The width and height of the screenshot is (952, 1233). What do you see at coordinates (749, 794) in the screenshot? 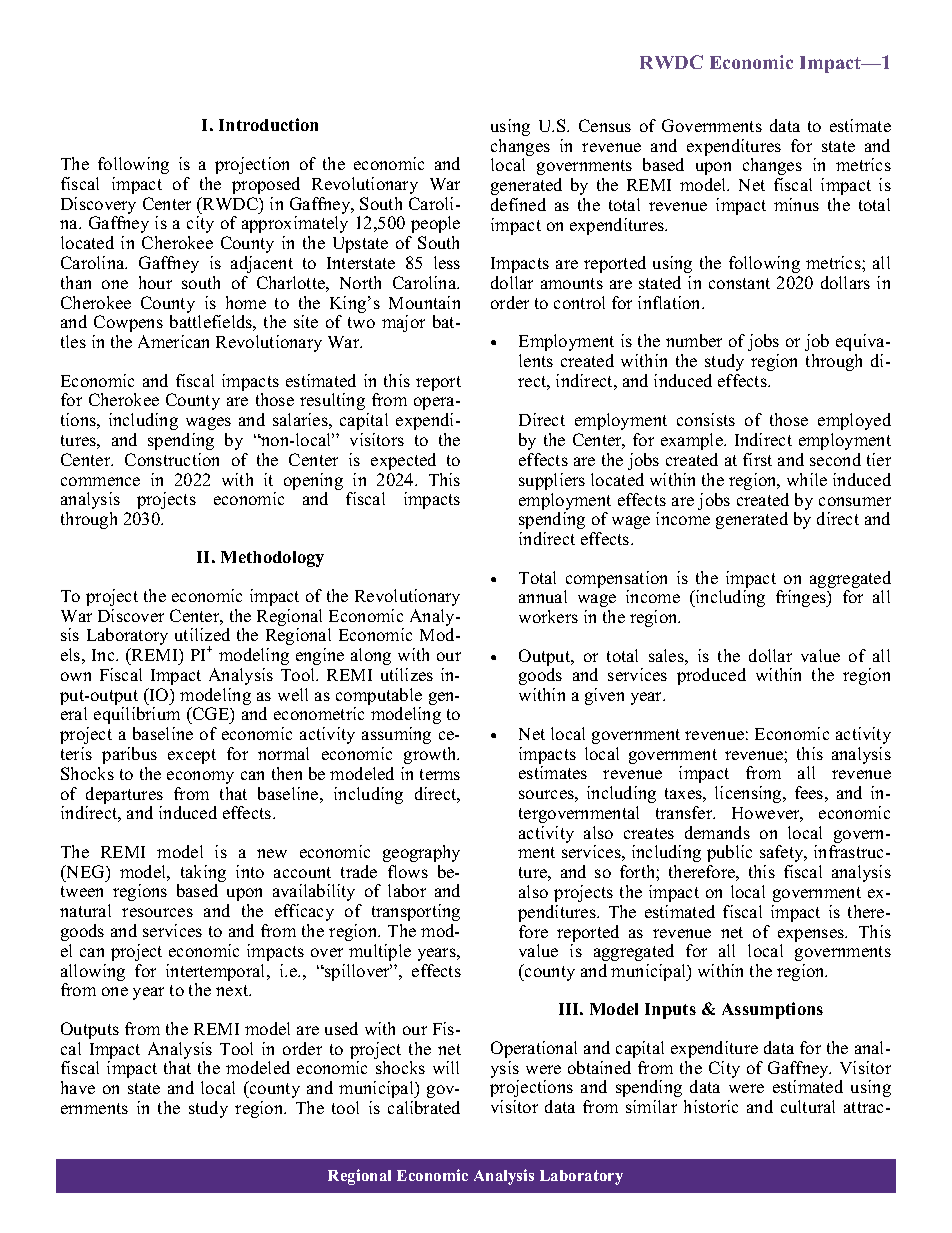
I see `licensing` at bounding box center [749, 794].
